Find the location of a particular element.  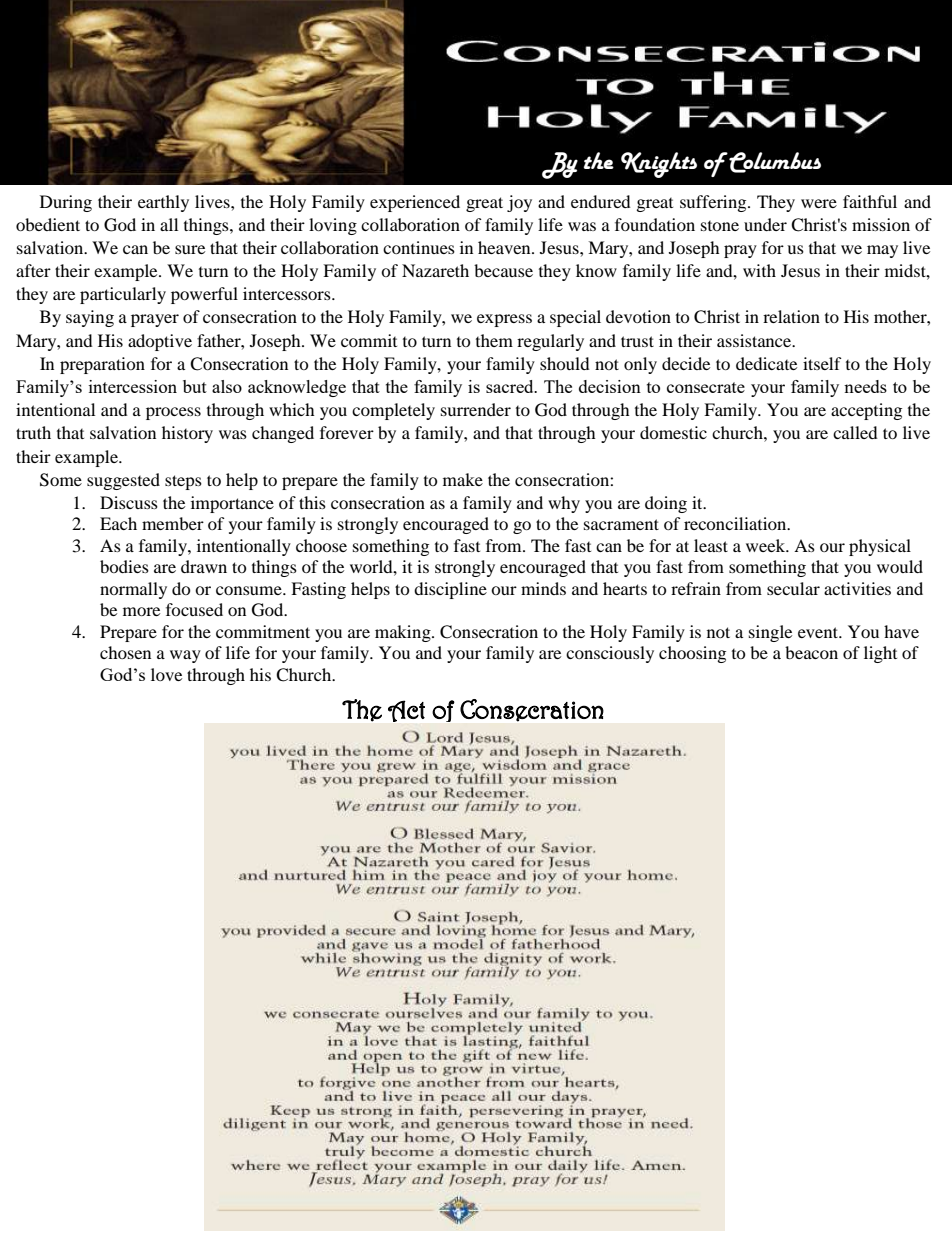

make is located at coordinates (463, 479).
